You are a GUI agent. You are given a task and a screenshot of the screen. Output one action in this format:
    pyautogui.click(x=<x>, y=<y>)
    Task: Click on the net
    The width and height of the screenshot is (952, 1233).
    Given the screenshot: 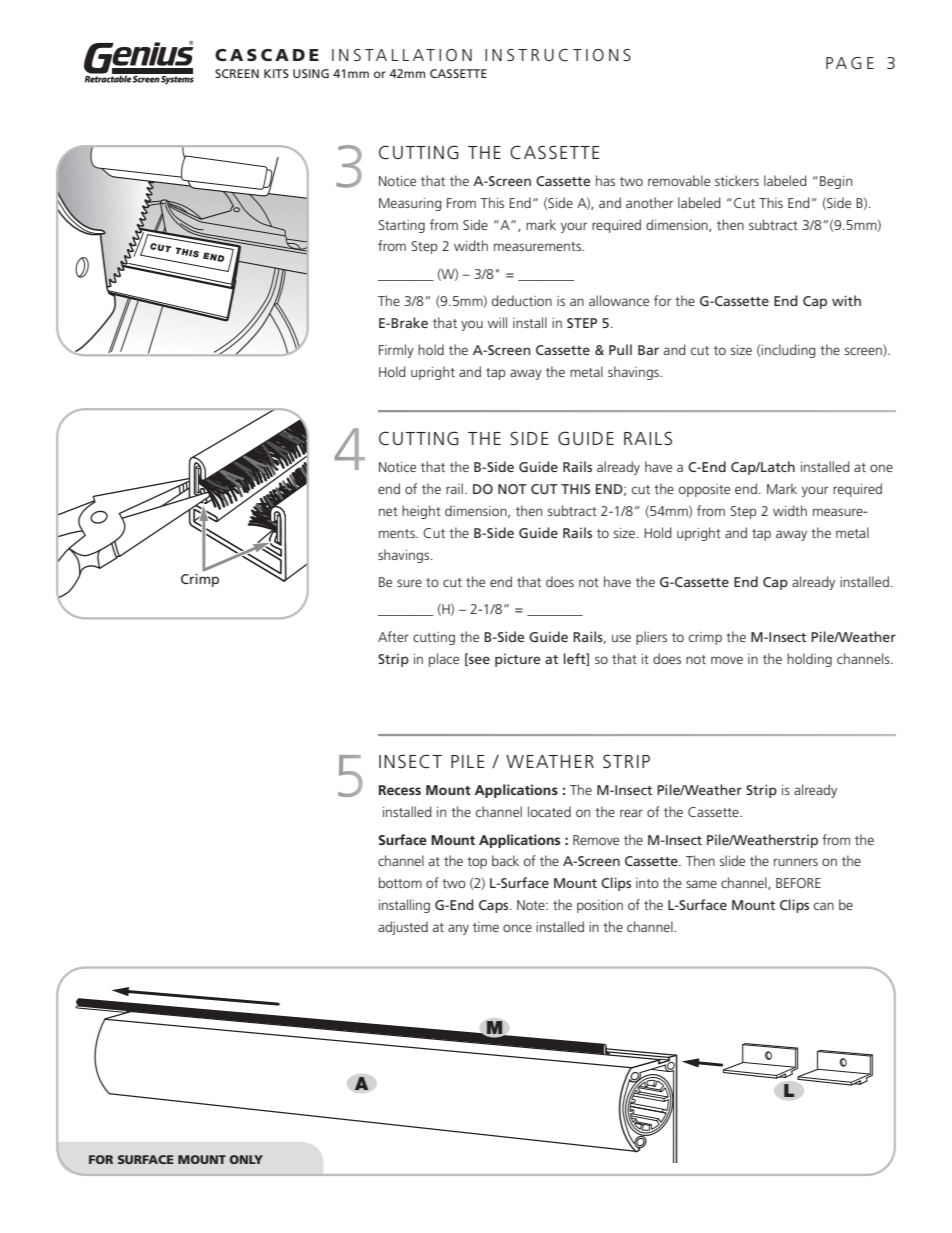 What is the action you would take?
    pyautogui.click(x=388, y=511)
